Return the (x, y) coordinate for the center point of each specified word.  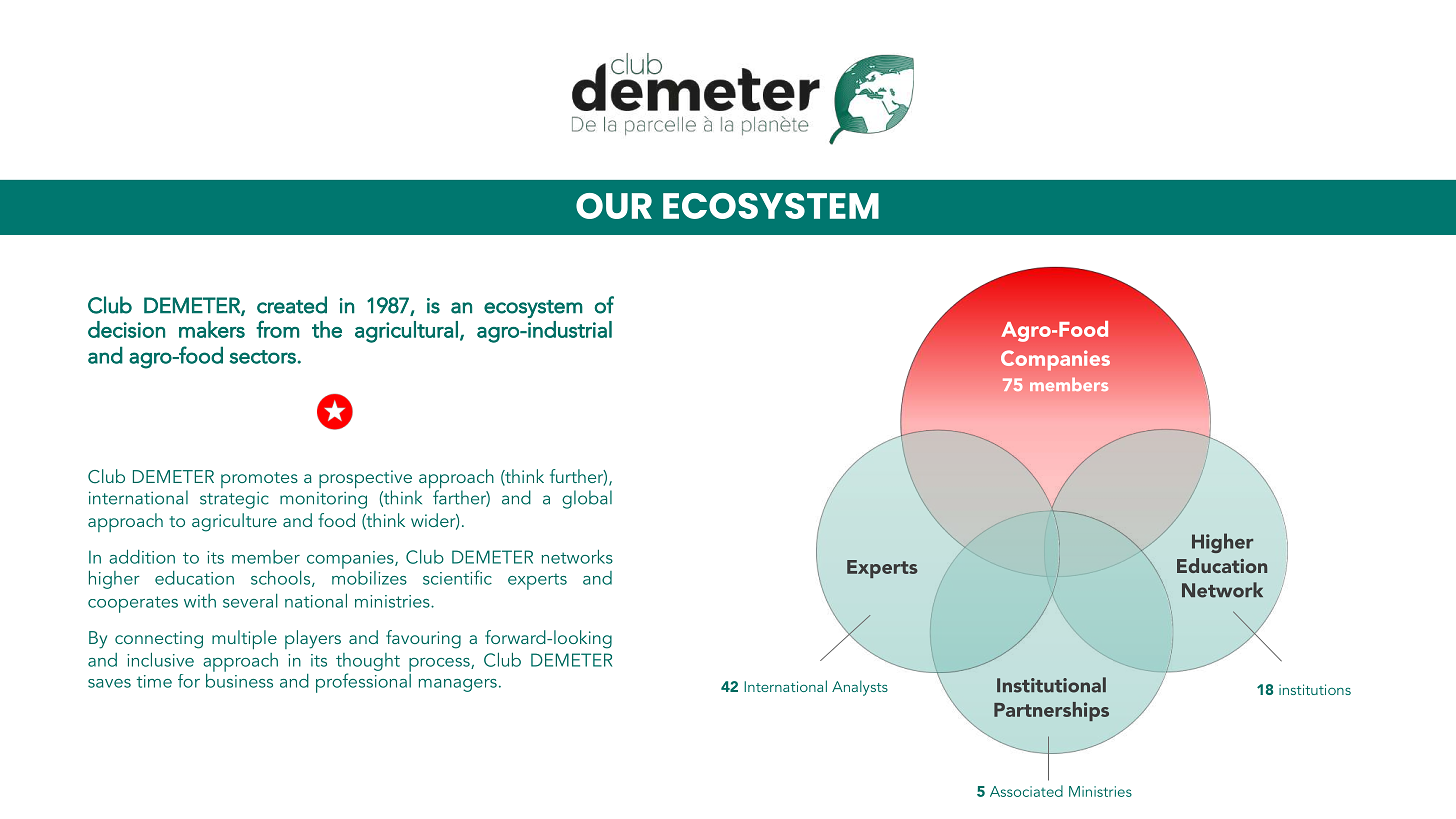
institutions (1315, 689)
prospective (365, 480)
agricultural (406, 332)
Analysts (860, 688)
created (292, 305)
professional (363, 682)
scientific (457, 577)
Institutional (1051, 685)
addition (142, 556)
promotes (259, 480)
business (239, 679)
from (278, 329)
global (587, 499)
